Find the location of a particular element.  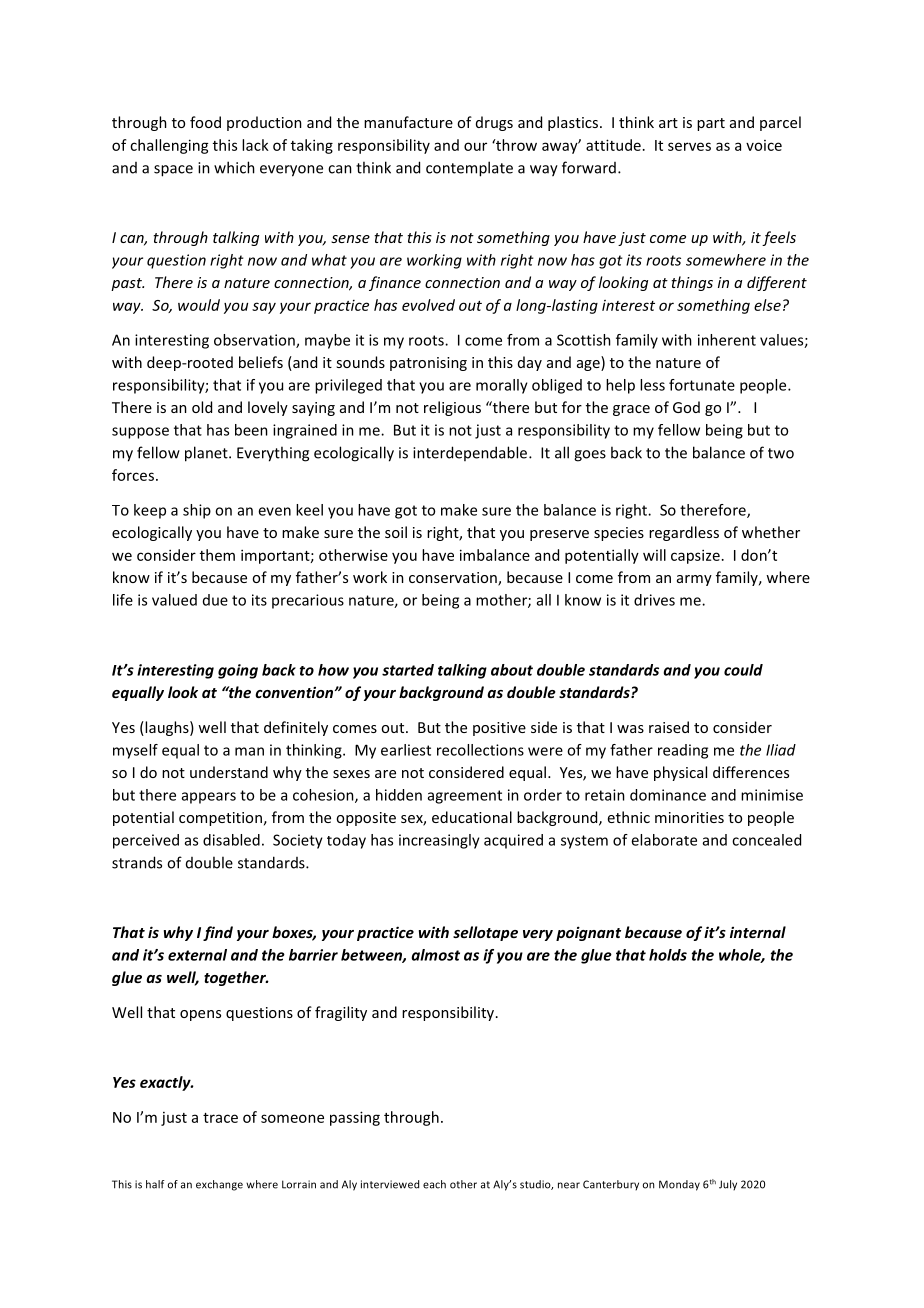

each is located at coordinates (434, 1184).
